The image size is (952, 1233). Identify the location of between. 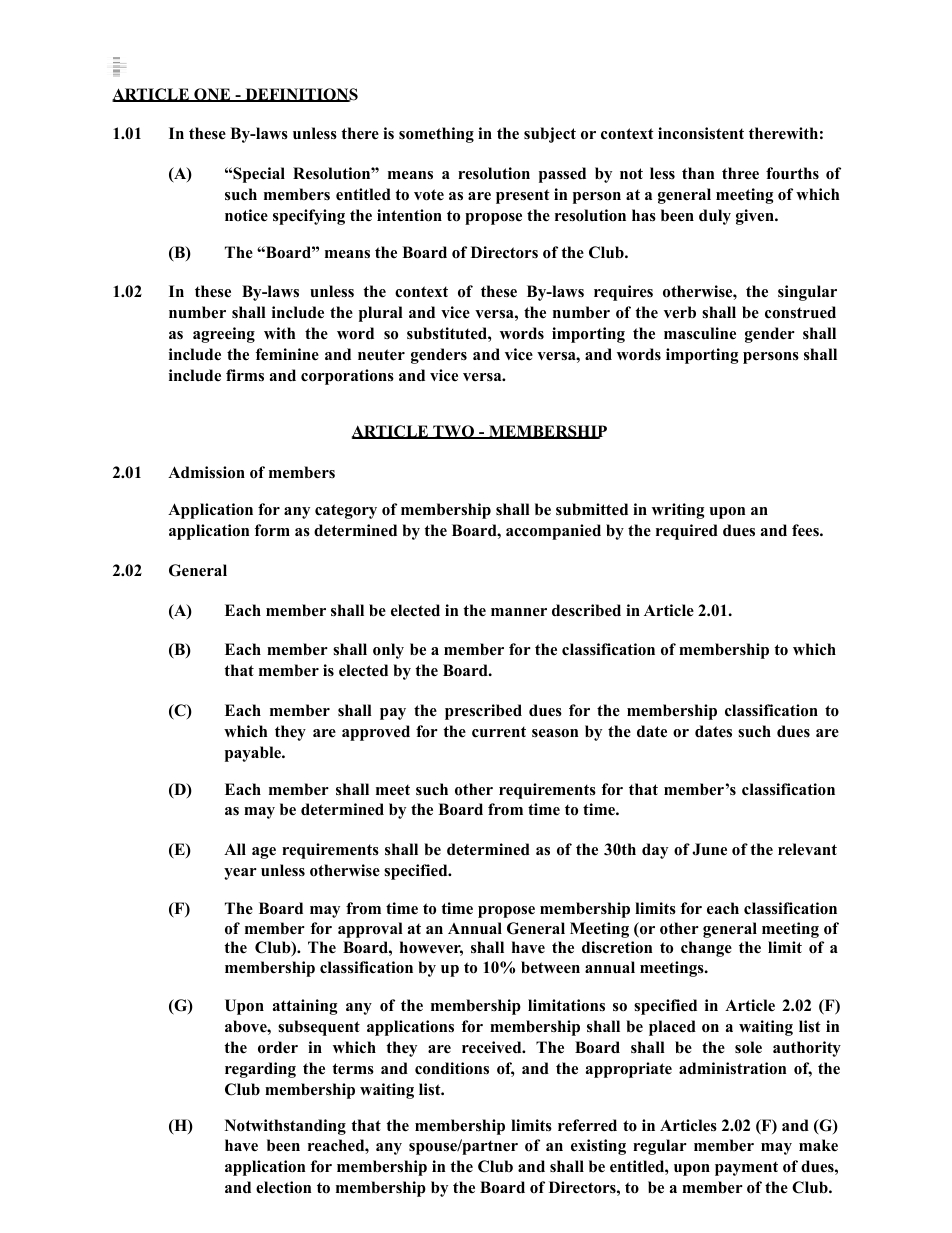
(550, 967).
